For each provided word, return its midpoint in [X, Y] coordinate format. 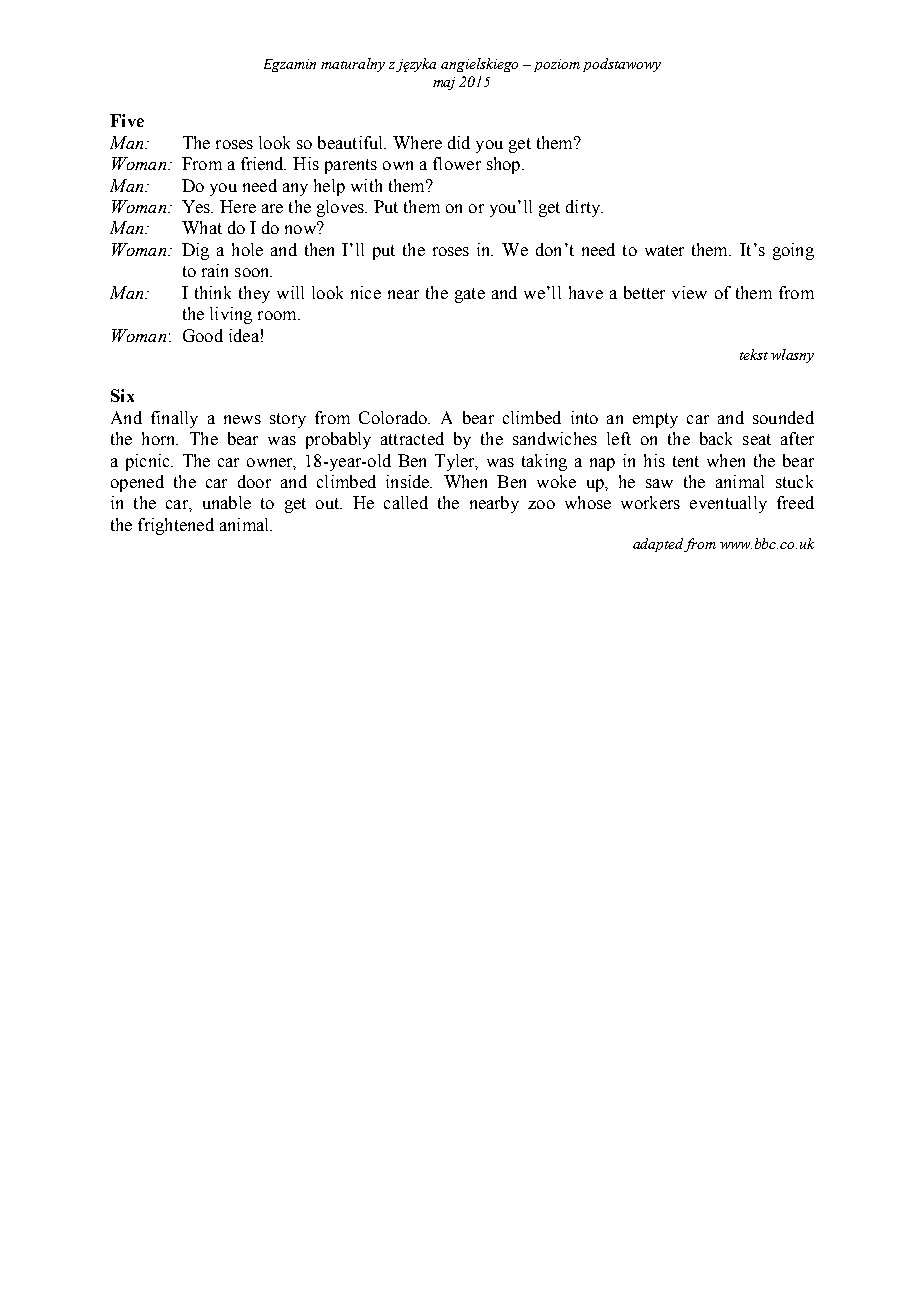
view [689, 292]
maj [444, 83]
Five [127, 120]
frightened [176, 526]
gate [470, 295]
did [459, 142]
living [231, 315]
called [406, 502]
